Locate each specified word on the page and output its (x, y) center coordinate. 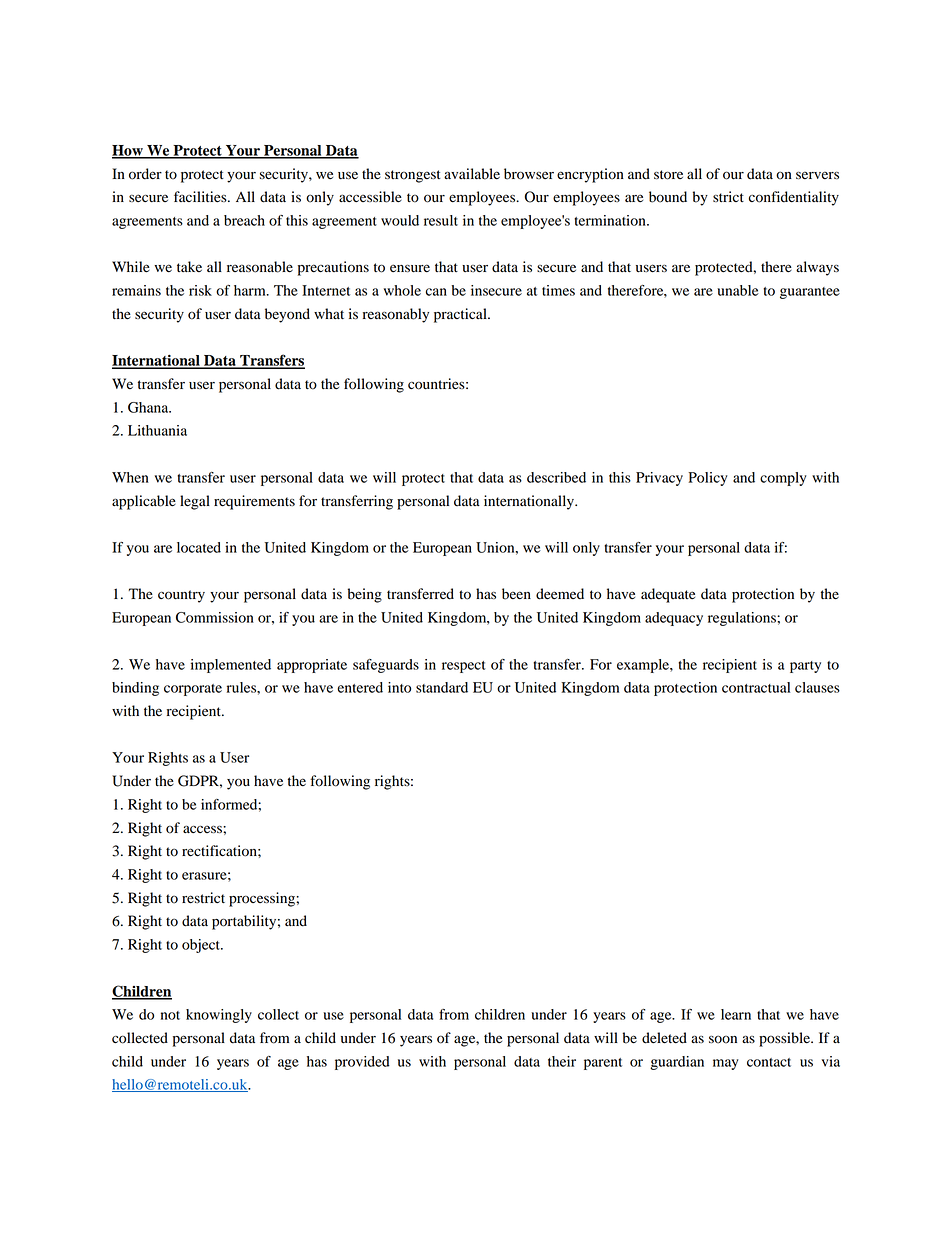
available (472, 174)
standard (442, 687)
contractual (756, 687)
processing (263, 899)
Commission (215, 617)
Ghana (149, 407)
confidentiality (794, 198)
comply (783, 479)
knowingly (219, 1016)
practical (461, 315)
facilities (201, 197)
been (516, 594)
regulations (743, 619)
